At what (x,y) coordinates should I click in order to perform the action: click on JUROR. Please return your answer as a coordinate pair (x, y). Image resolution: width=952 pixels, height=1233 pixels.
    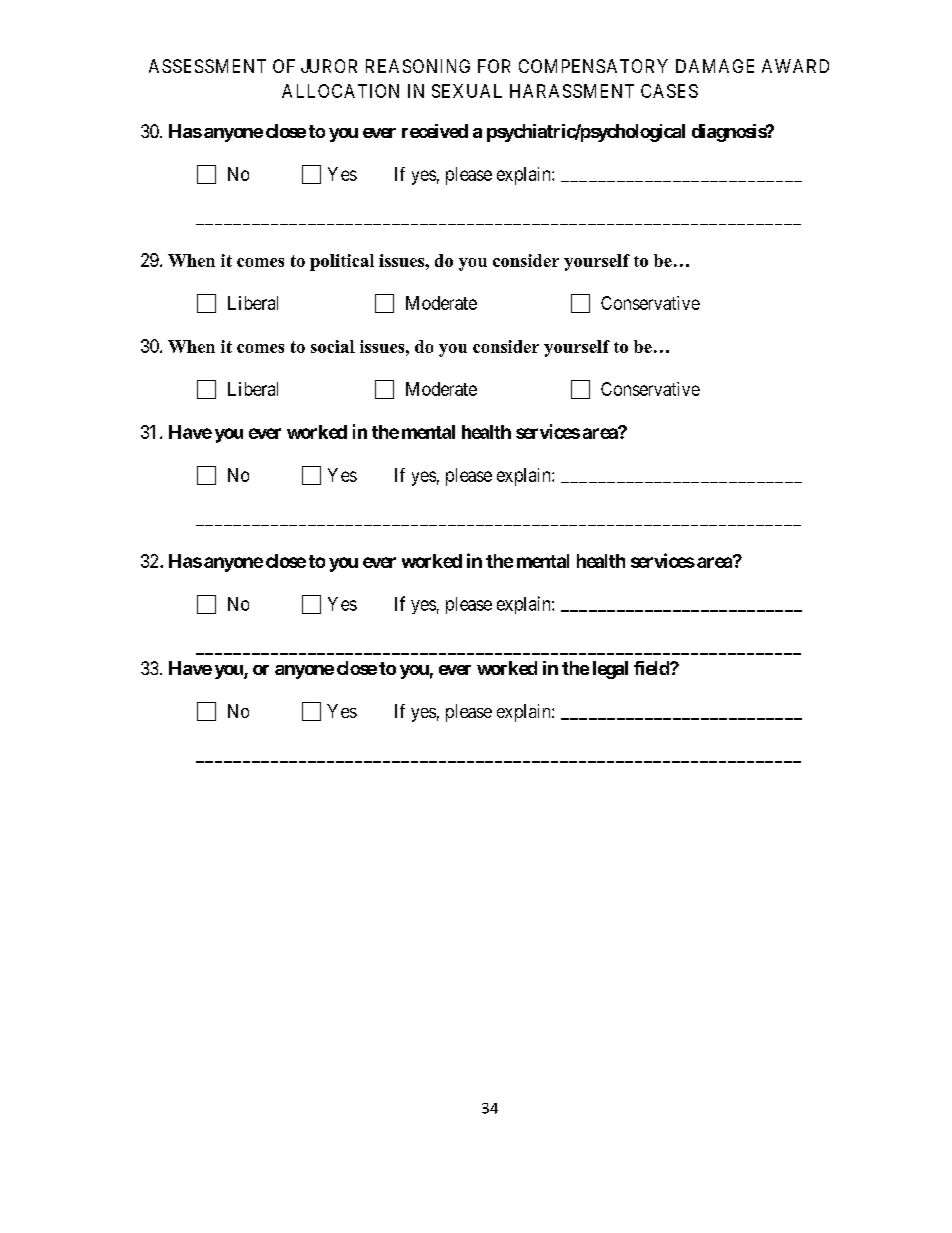
    Looking at the image, I should click on (329, 66).
